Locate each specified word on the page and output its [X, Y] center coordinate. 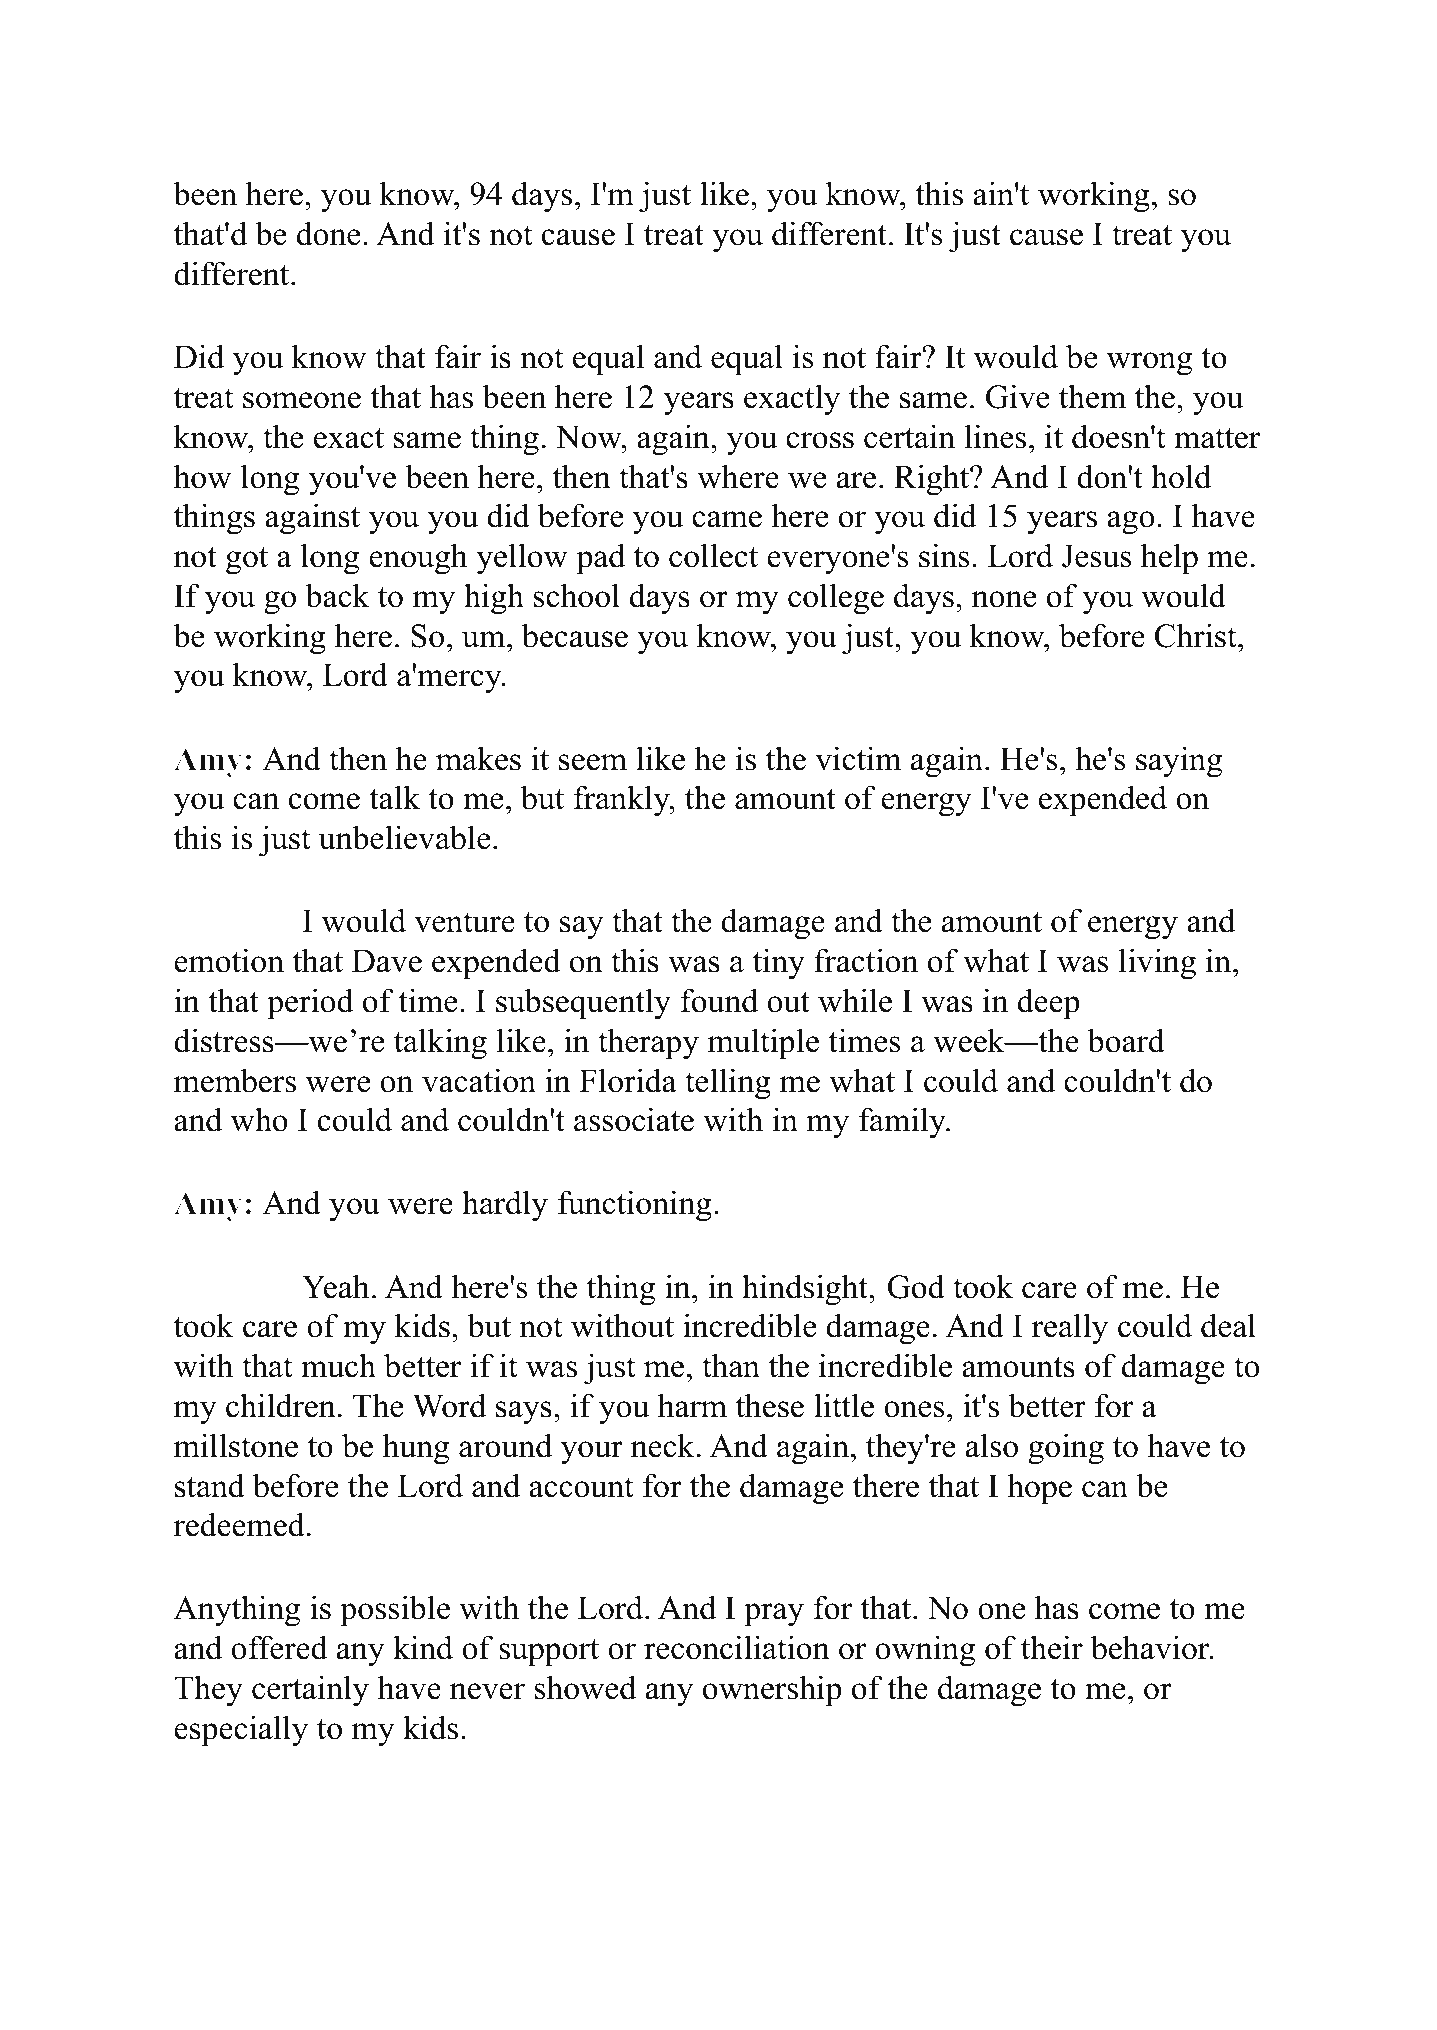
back [337, 595]
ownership [772, 1691]
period [310, 1004]
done [328, 233]
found [719, 1000]
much [338, 1365]
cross [820, 440]
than [731, 1365]
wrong [1150, 364]
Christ [1197, 635]
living [1157, 964]
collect [713, 555]
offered [279, 1647]
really [1070, 1329]
